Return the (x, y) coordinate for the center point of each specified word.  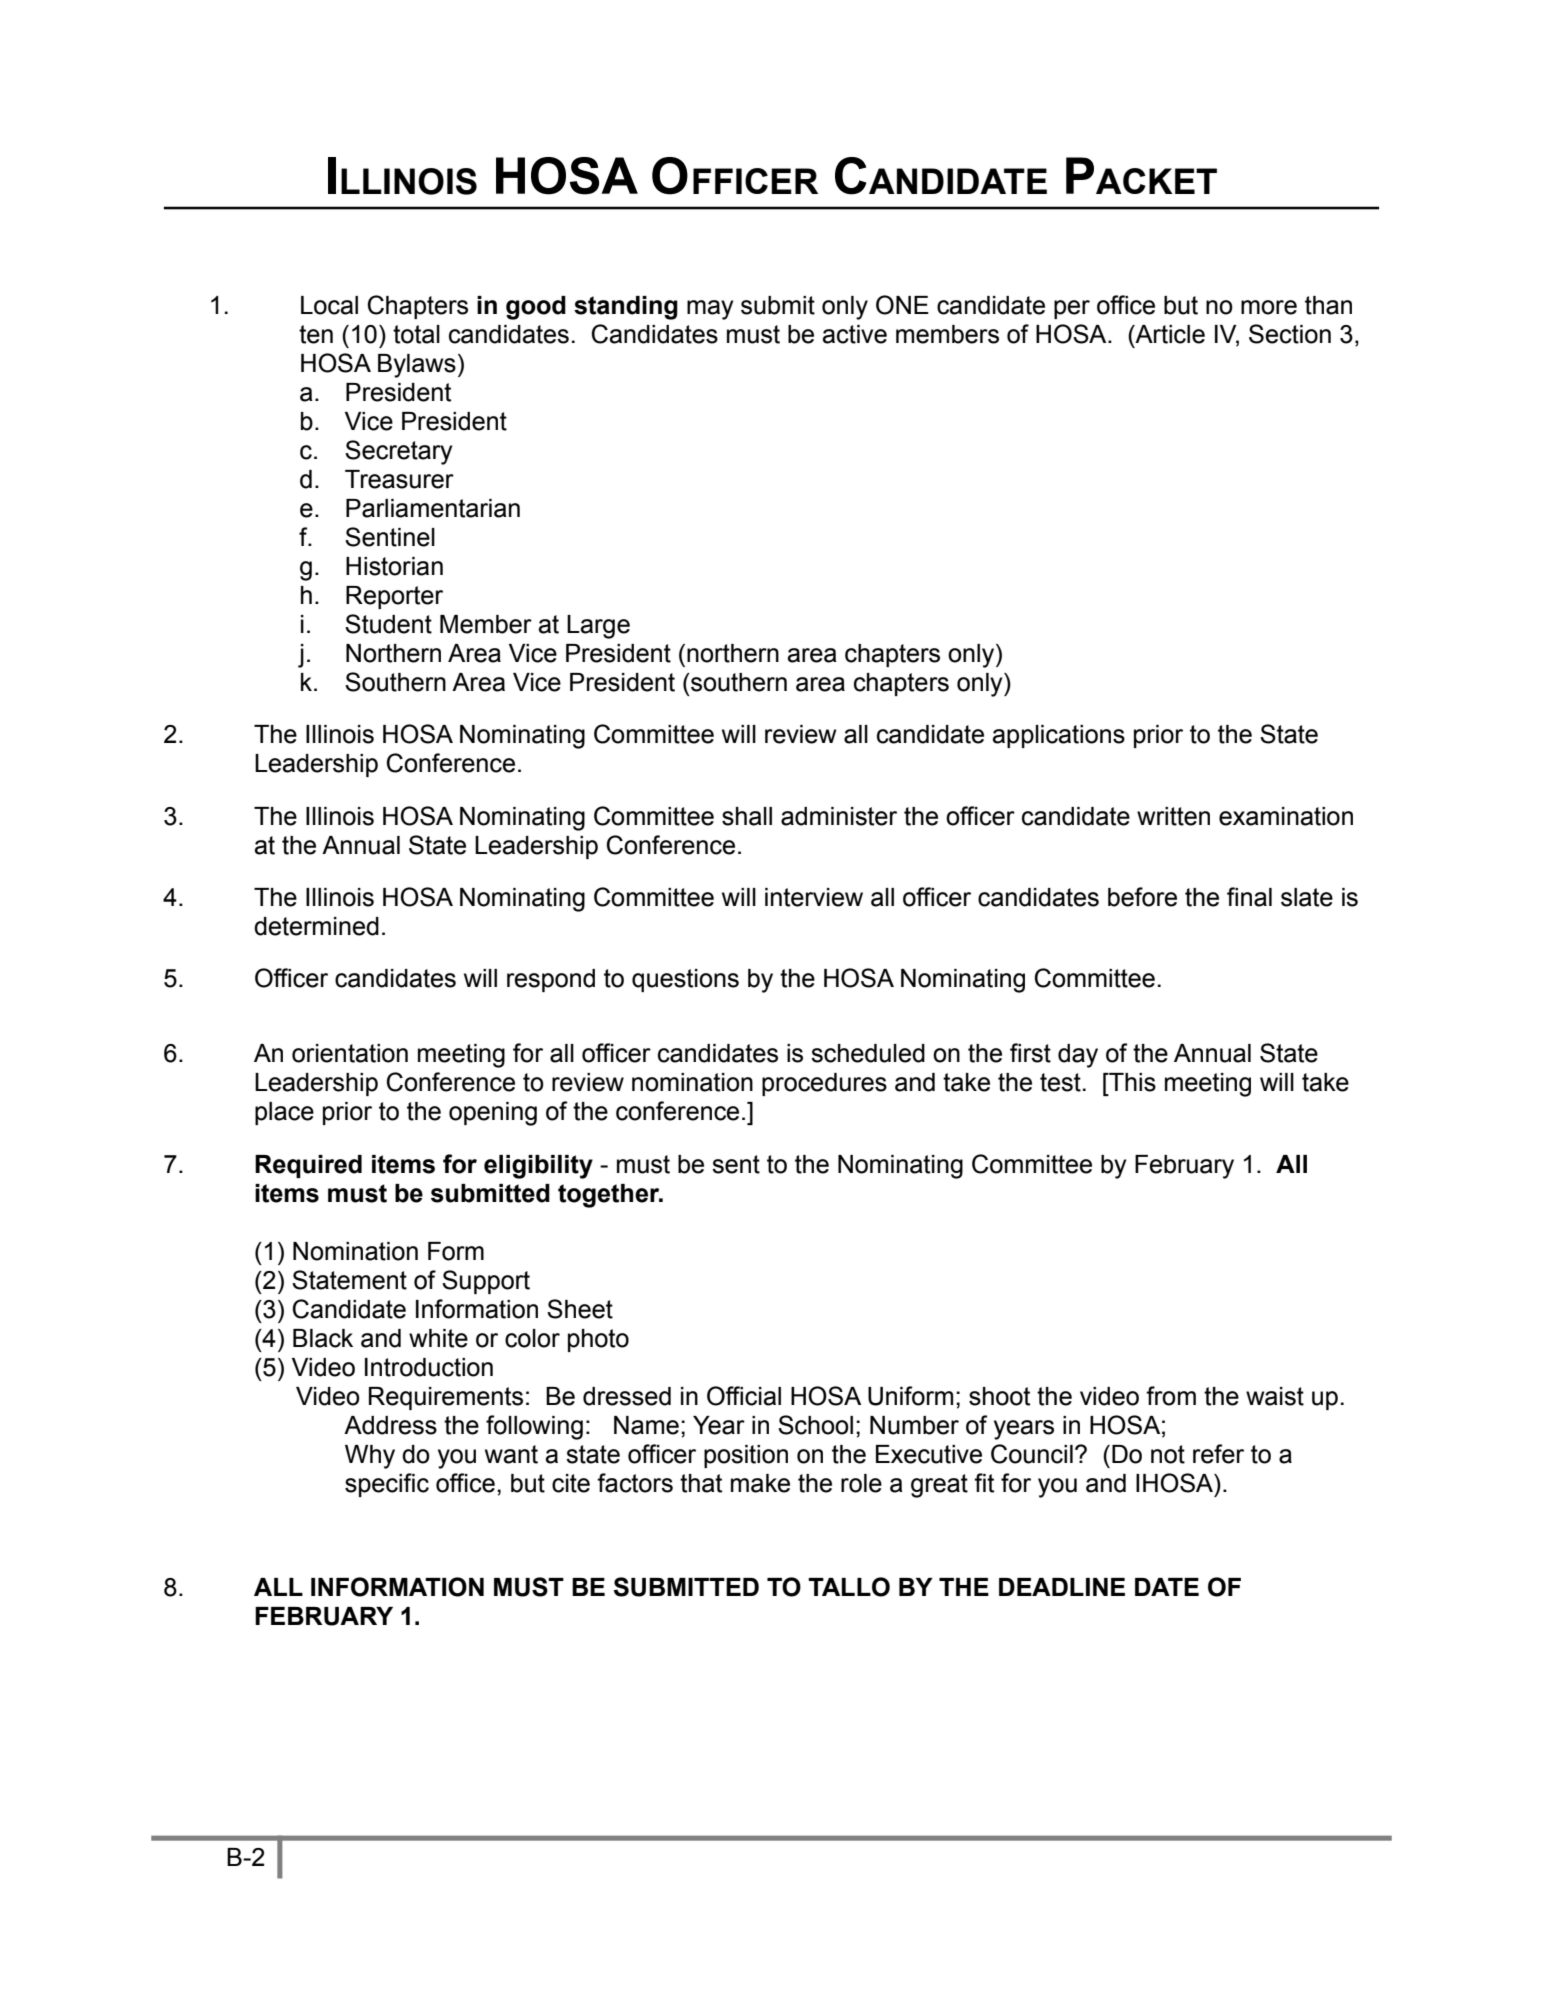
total (416, 334)
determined (316, 926)
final (1249, 897)
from (1171, 1396)
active (854, 334)
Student (388, 624)
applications (1058, 736)
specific (387, 1485)
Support (486, 1282)
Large (598, 627)
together (610, 1196)
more (1269, 307)
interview (814, 897)
